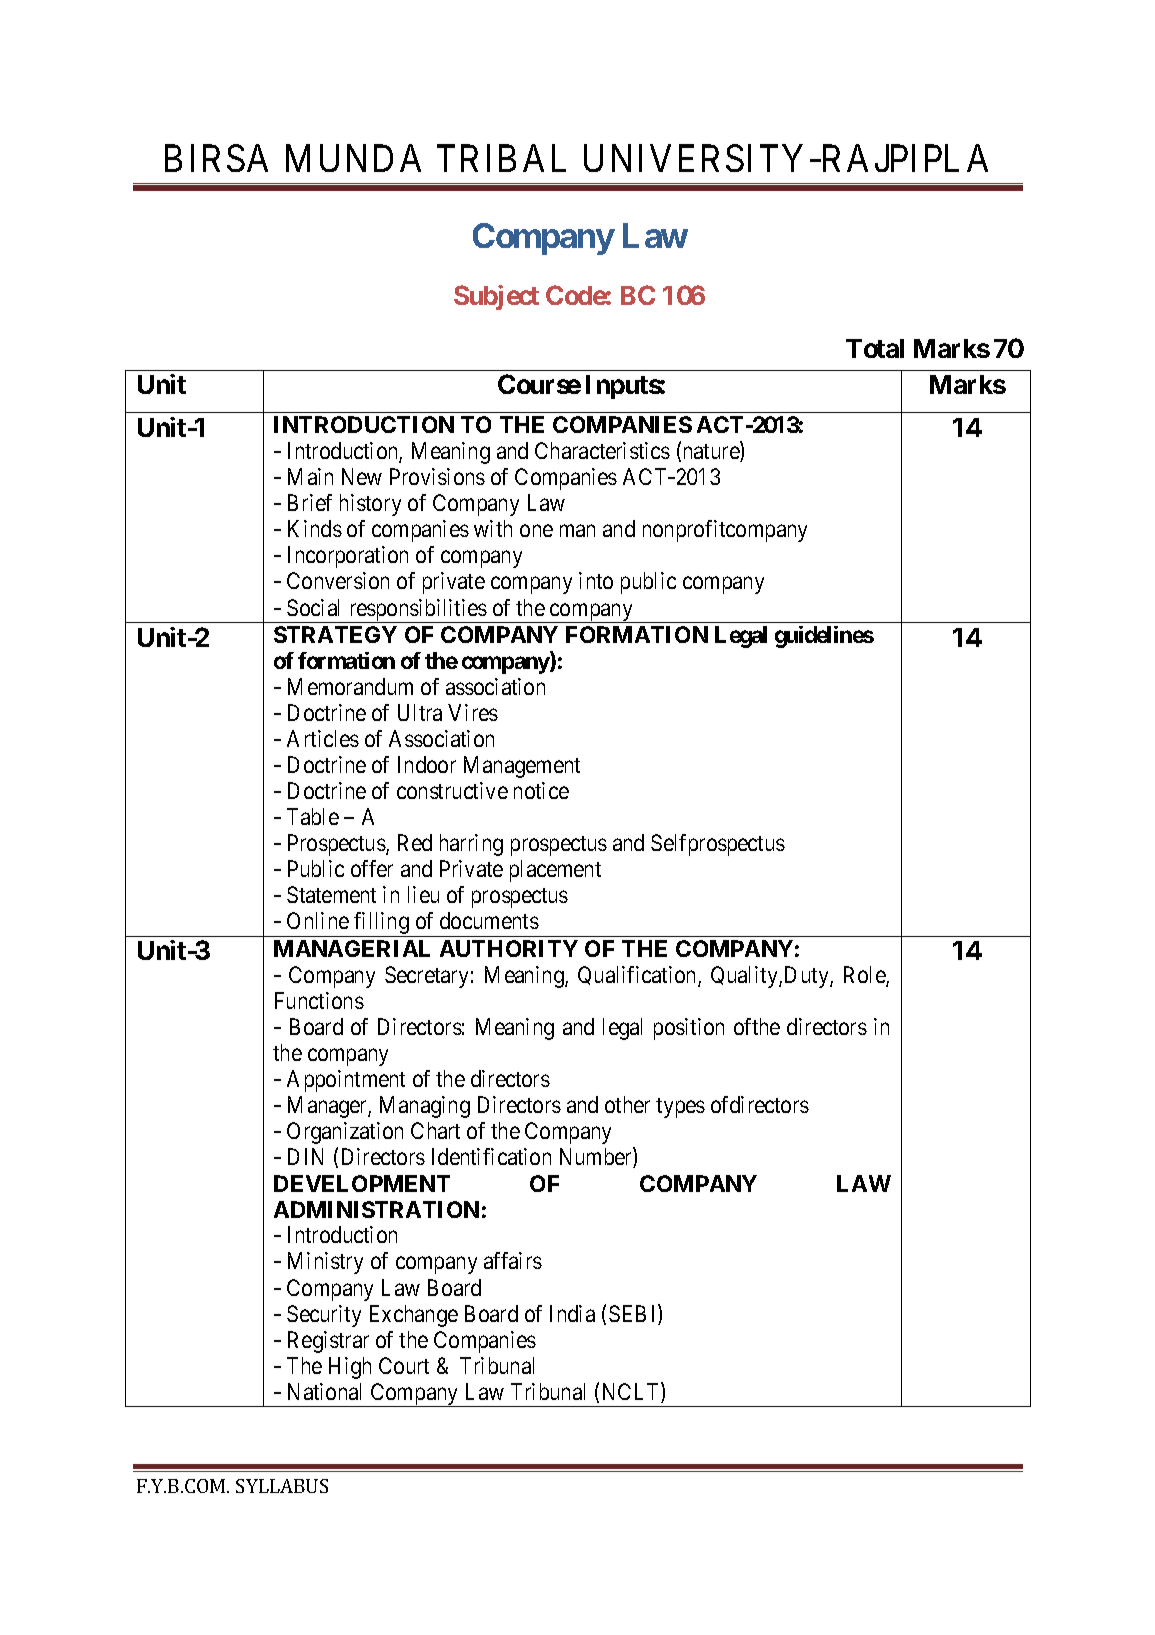 This page has height=1635, width=1155. I want to click on Functions, so click(319, 1000).
